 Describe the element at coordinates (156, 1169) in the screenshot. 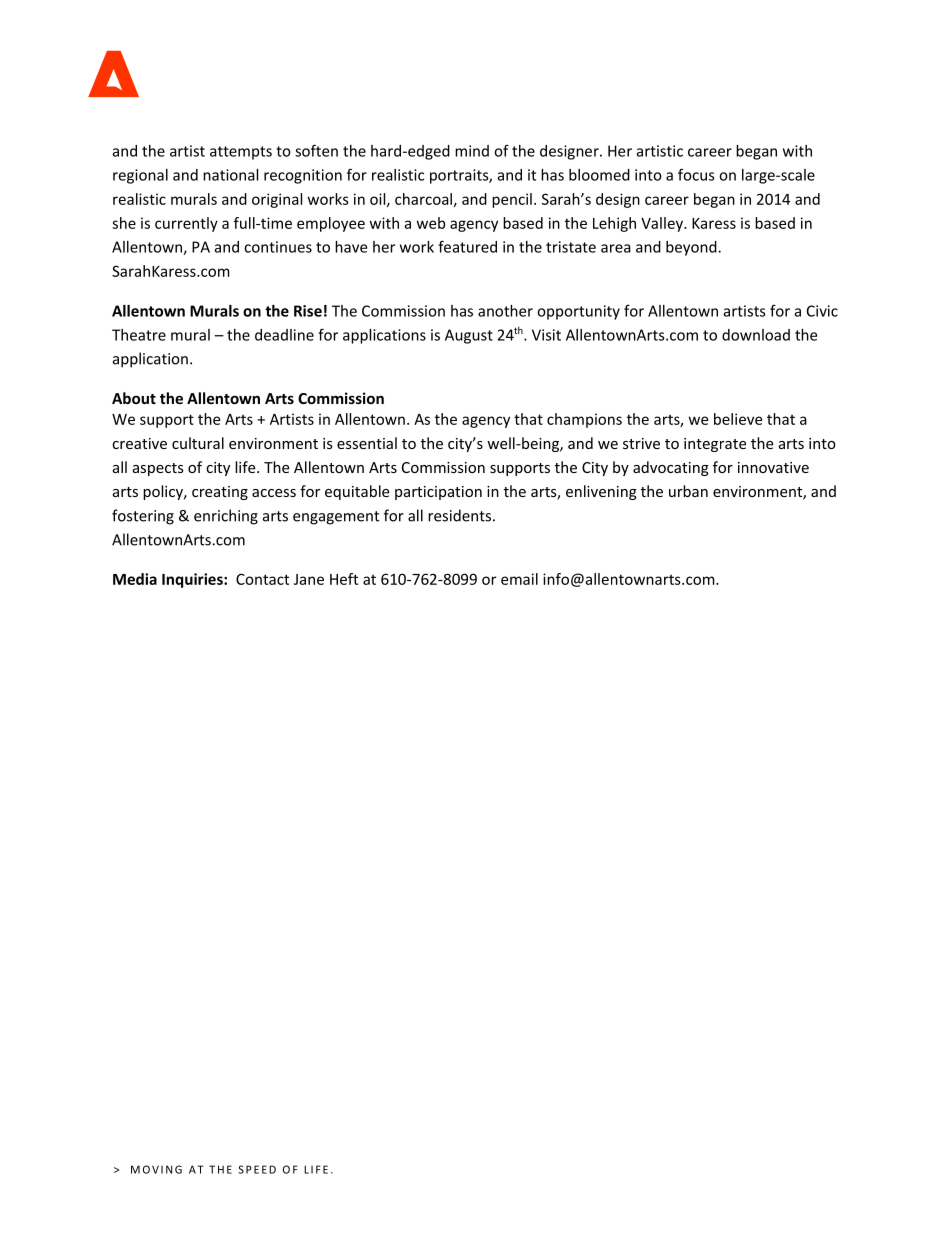

I see `MOVING` at that location.
